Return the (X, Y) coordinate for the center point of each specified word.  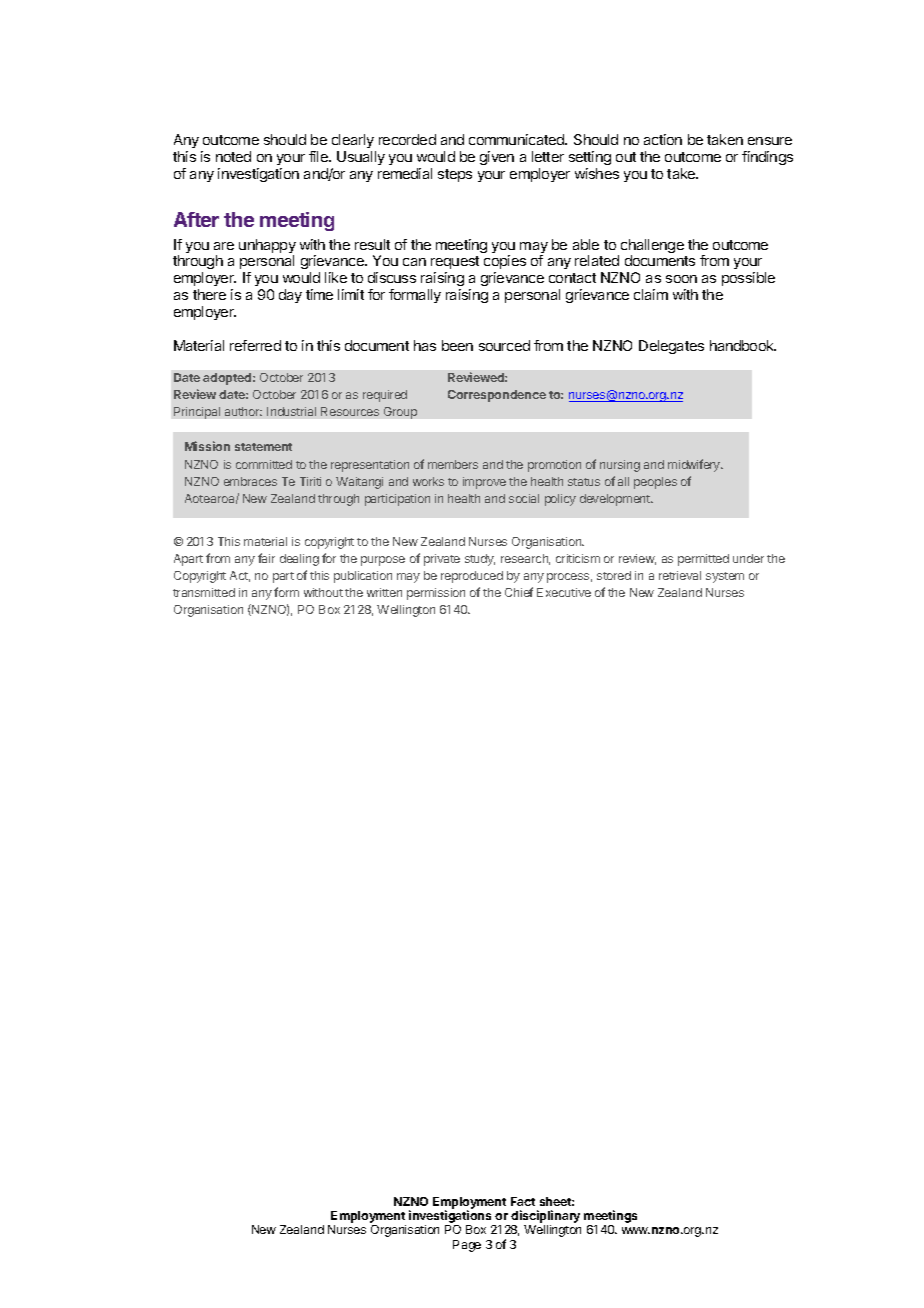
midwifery (695, 465)
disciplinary (545, 1218)
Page (467, 1246)
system (725, 577)
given (497, 158)
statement (263, 447)
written (384, 592)
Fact (523, 1201)
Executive (564, 592)
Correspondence (497, 396)
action (663, 139)
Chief (519, 592)
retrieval (680, 575)
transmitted (204, 592)
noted (233, 156)
